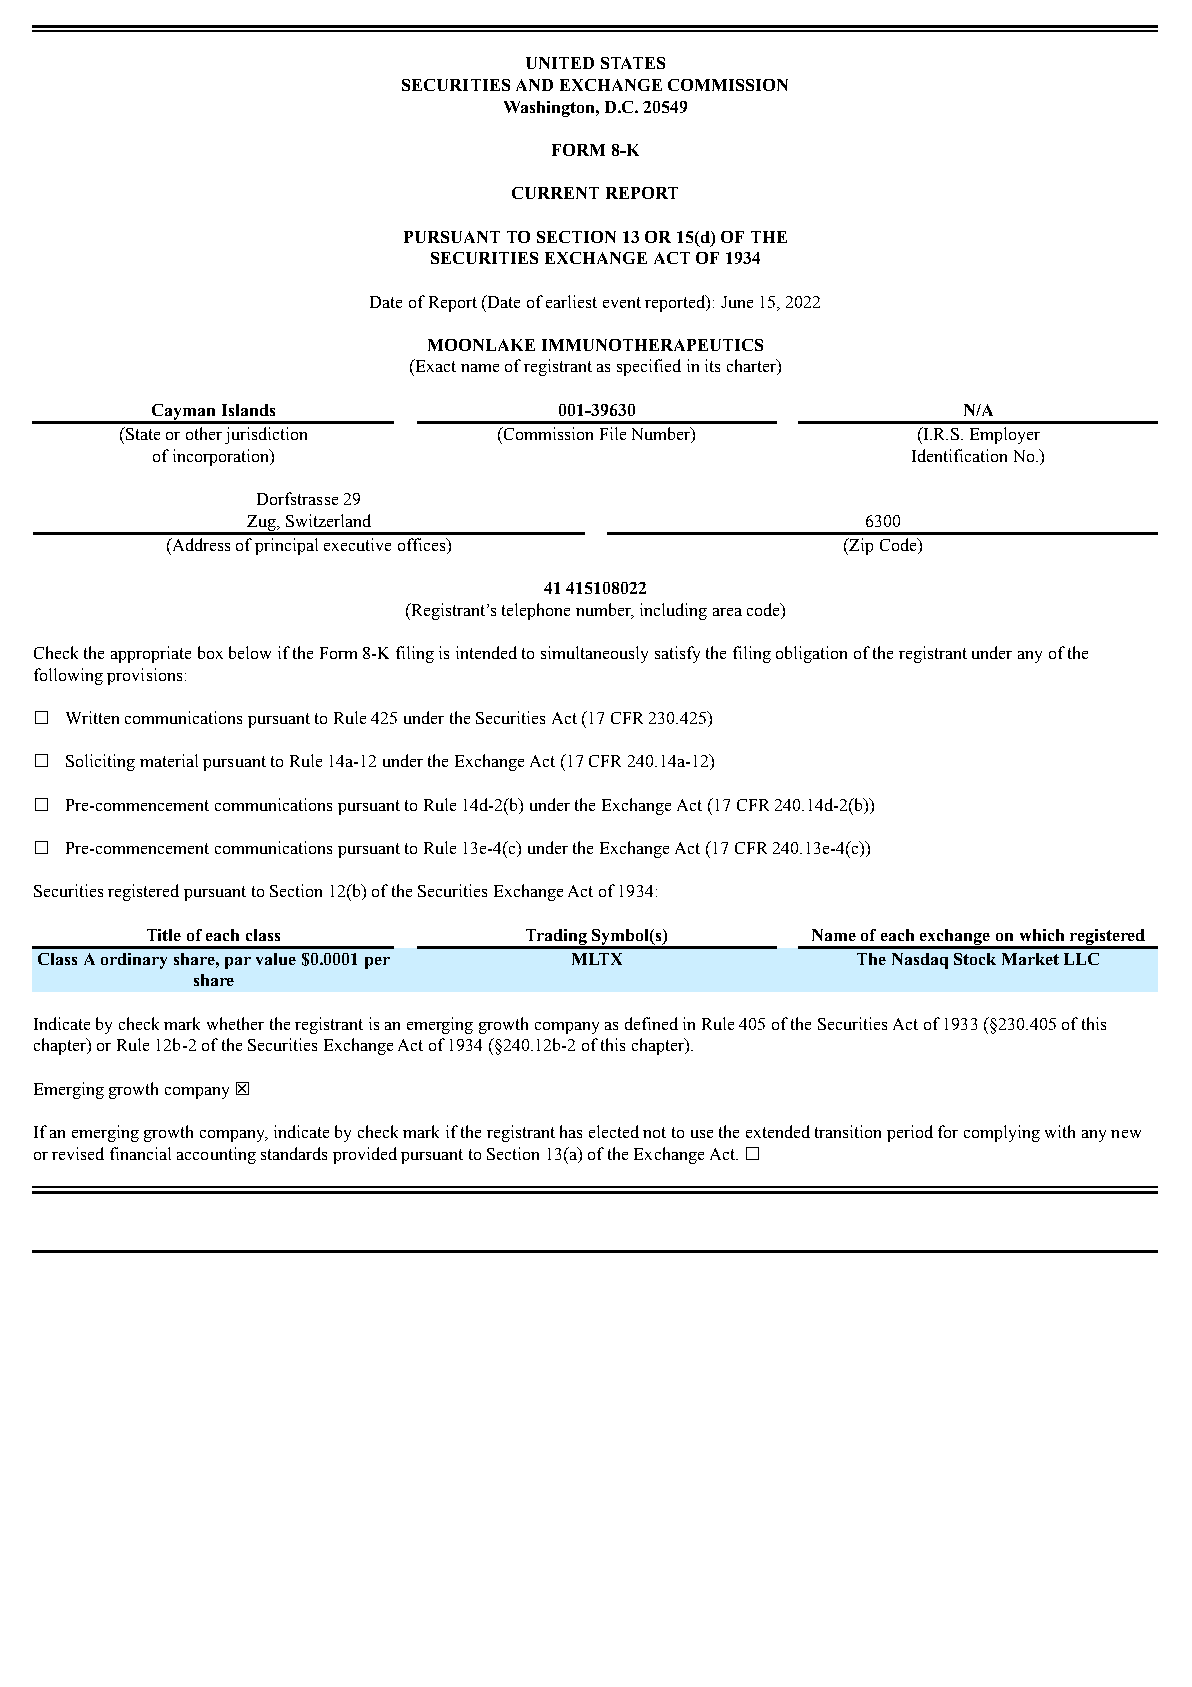 This document has height=1687, width=1192. What do you see at coordinates (248, 410) in the document?
I see `Islands` at bounding box center [248, 410].
